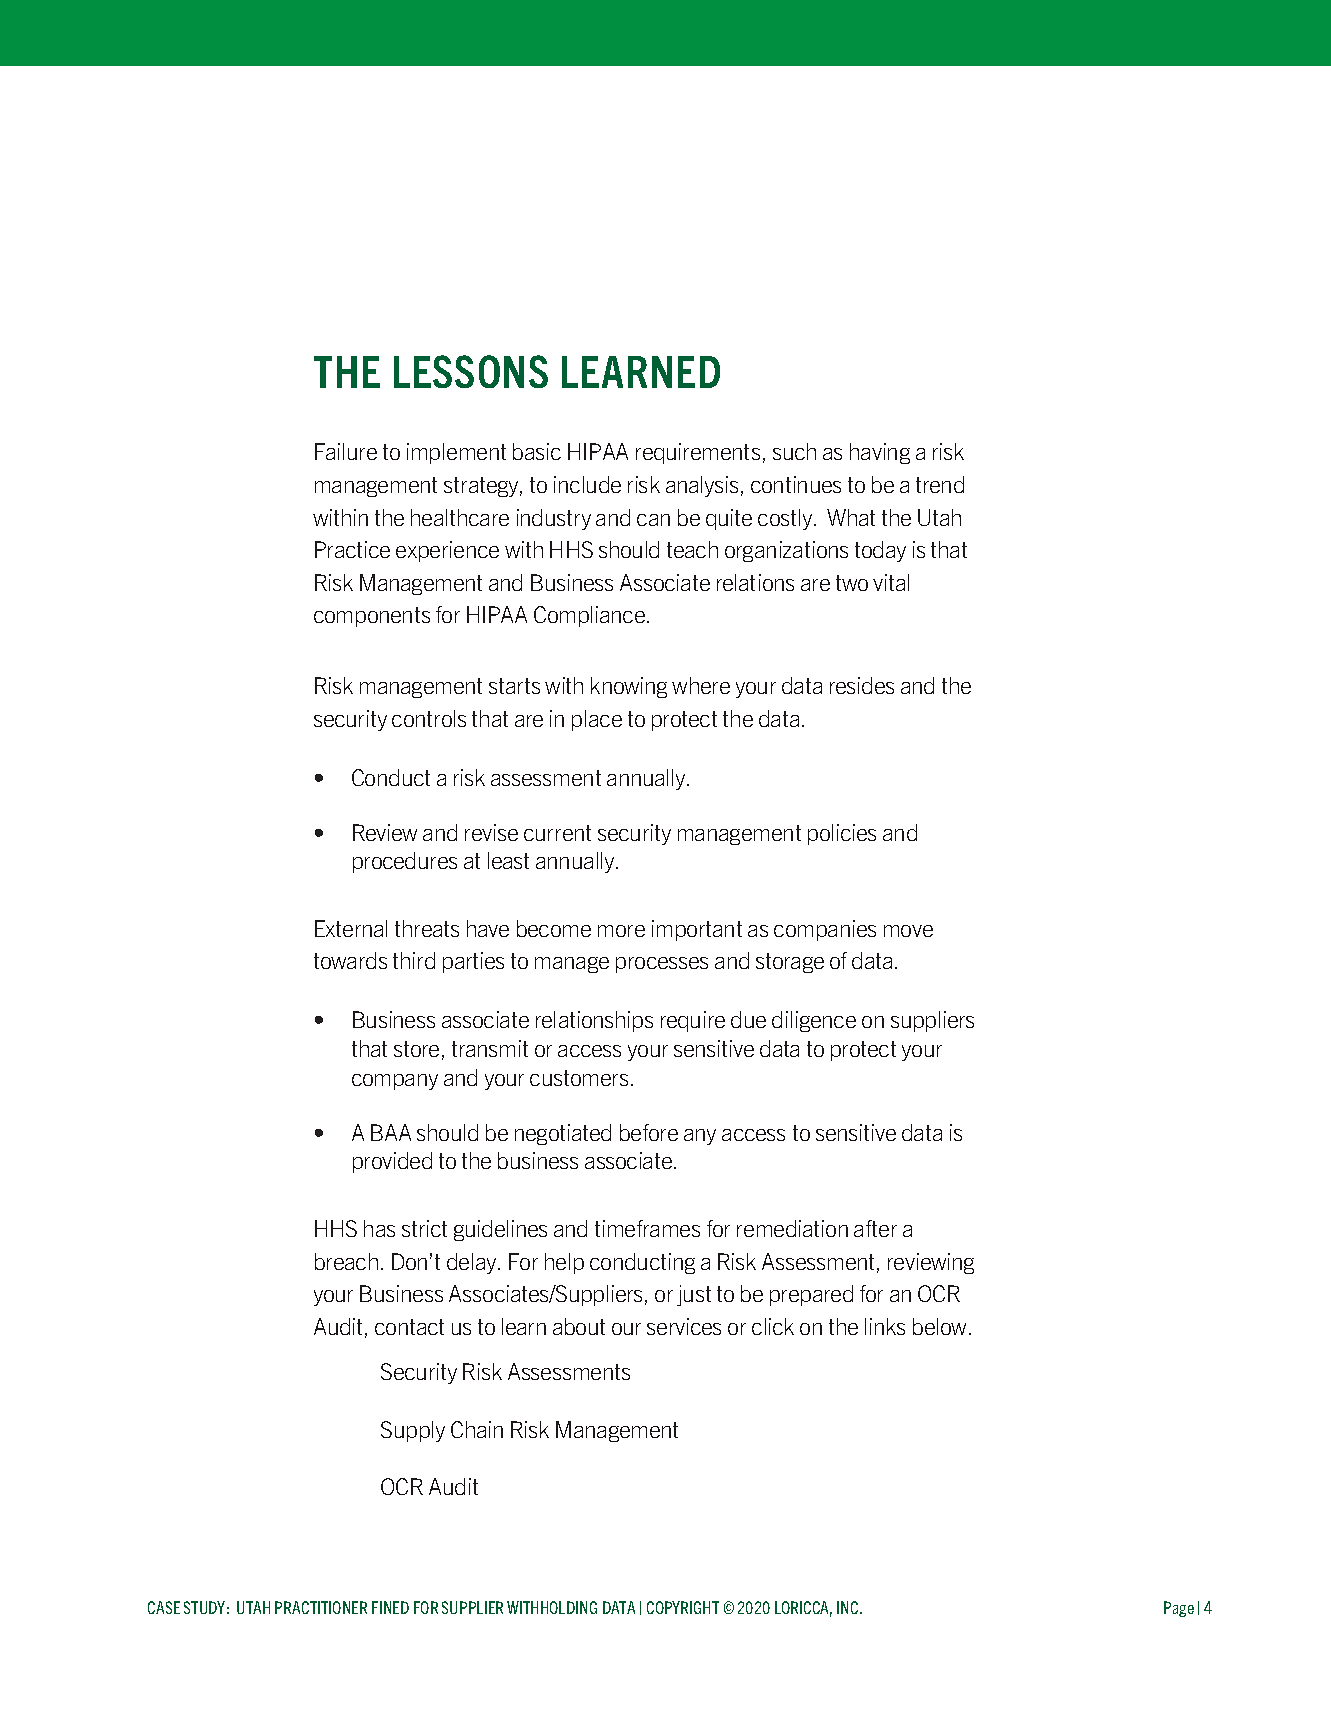  Describe the element at coordinates (557, 833) in the page. I see `current` at that location.
